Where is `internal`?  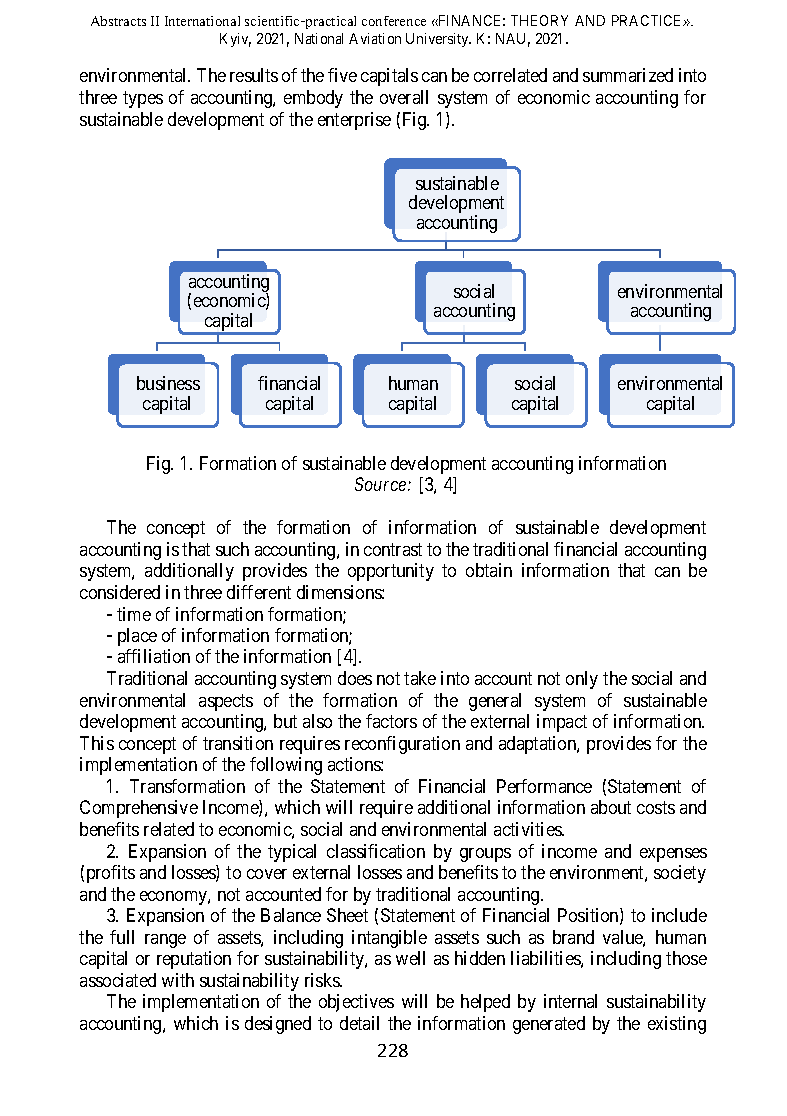 internal is located at coordinates (570, 1001).
